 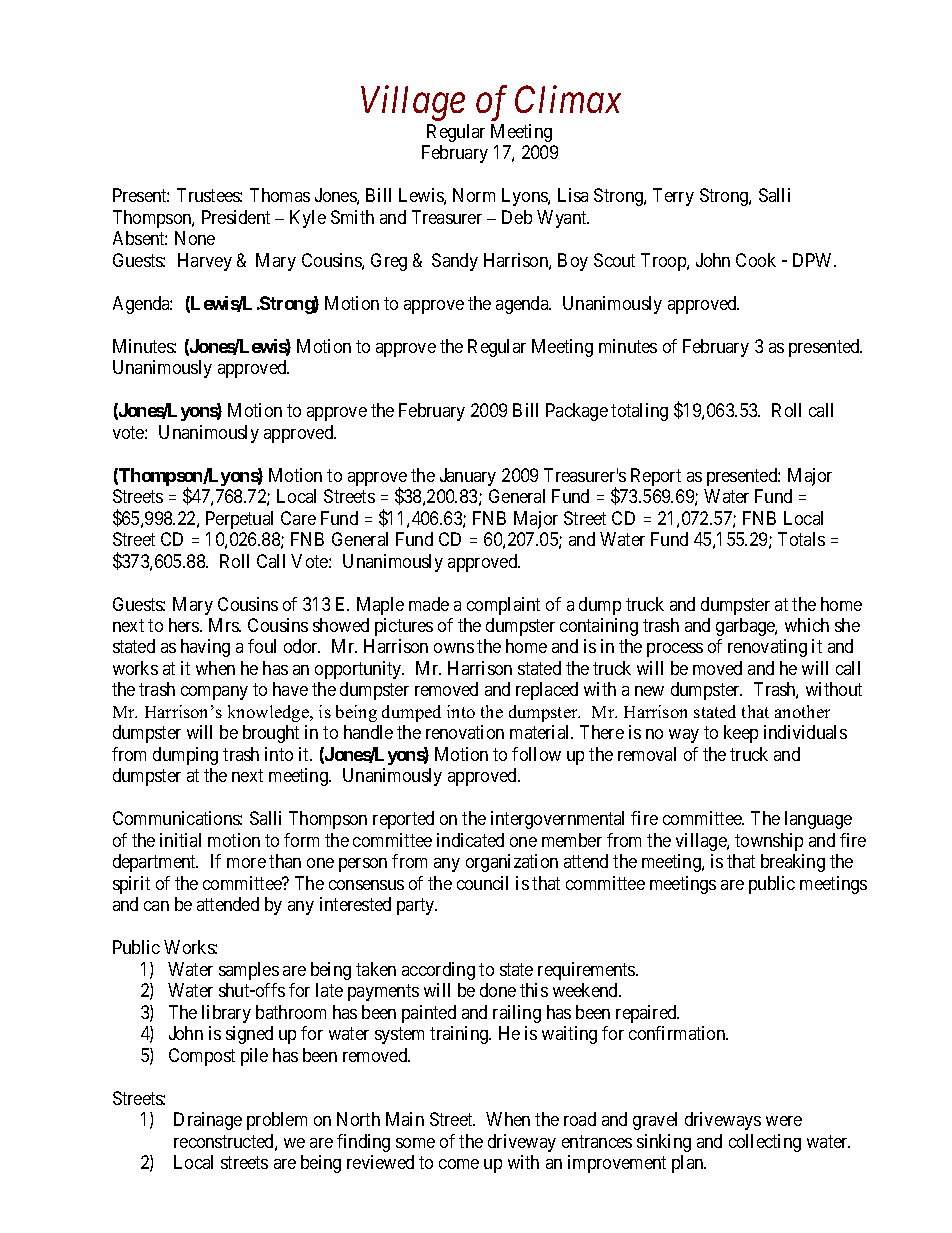 What do you see at coordinates (474, 195) in the screenshot?
I see `Norm` at bounding box center [474, 195].
